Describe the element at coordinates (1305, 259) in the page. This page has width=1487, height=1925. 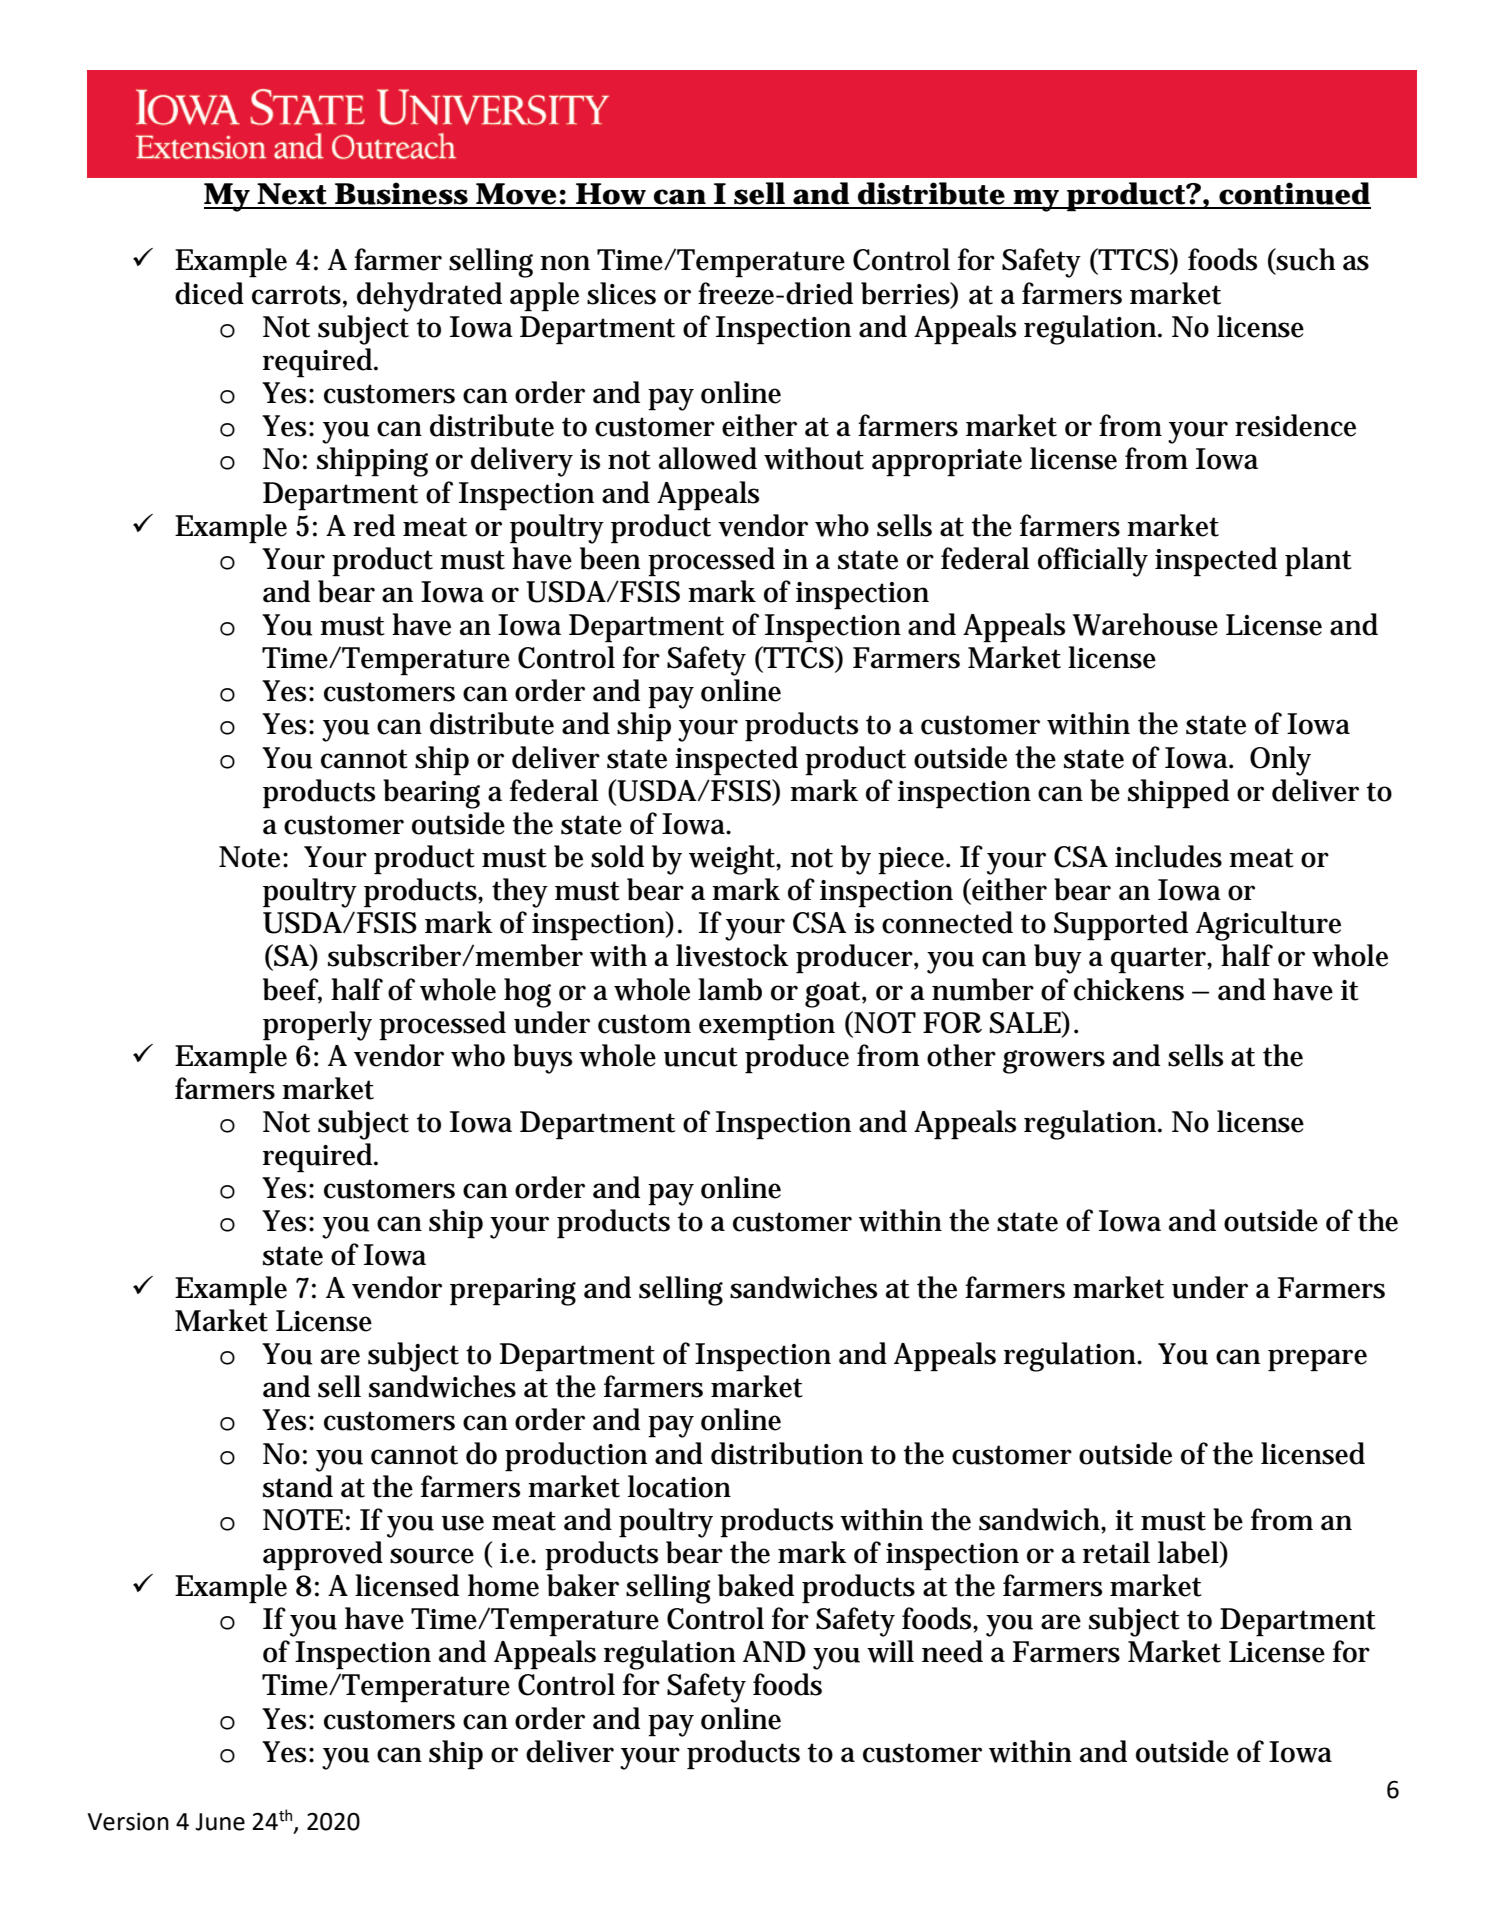
I see `such` at that location.
